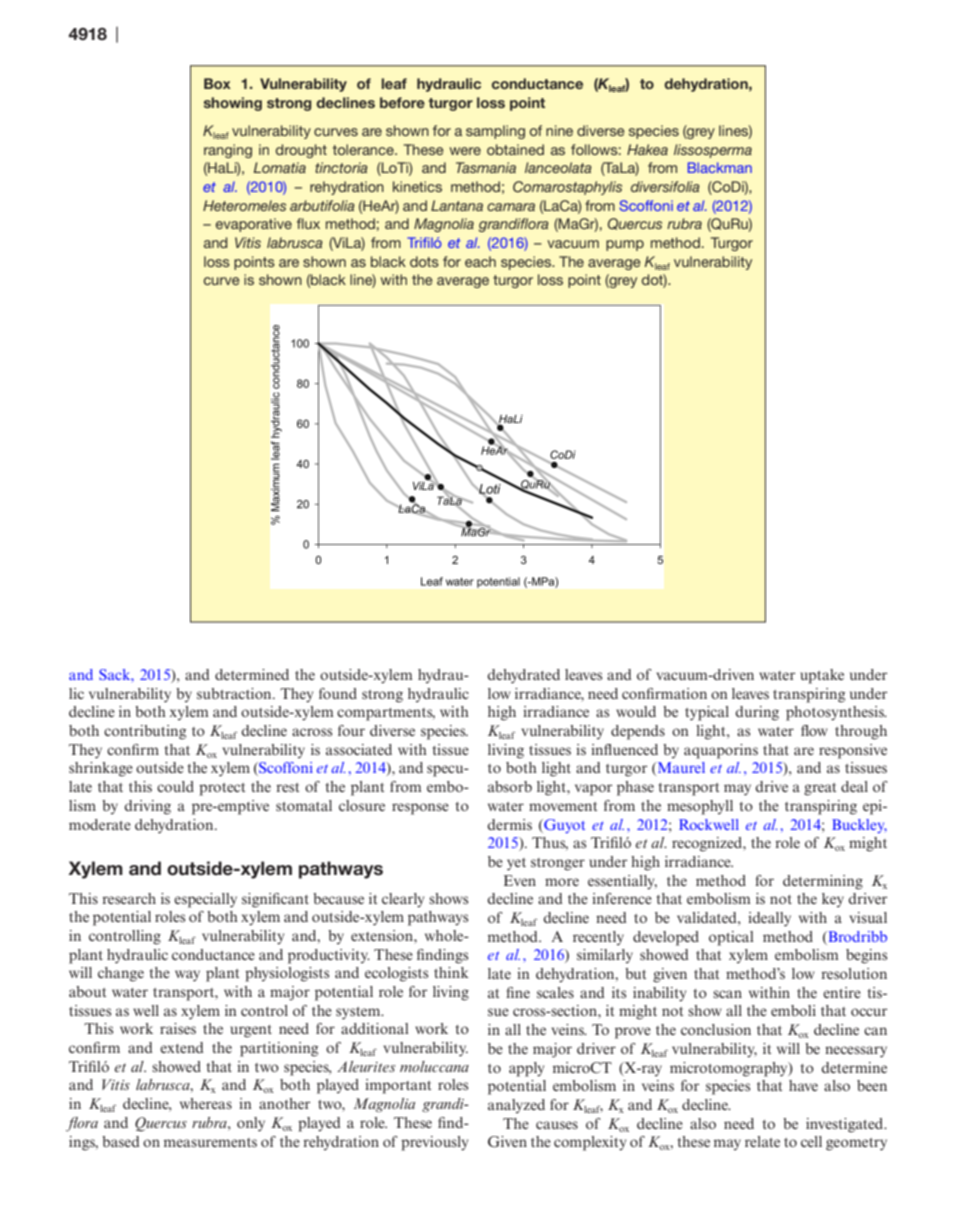 The width and height of the screenshot is (953, 1232). Describe the element at coordinates (516, 1106) in the screenshot. I see `analyzed` at that location.
